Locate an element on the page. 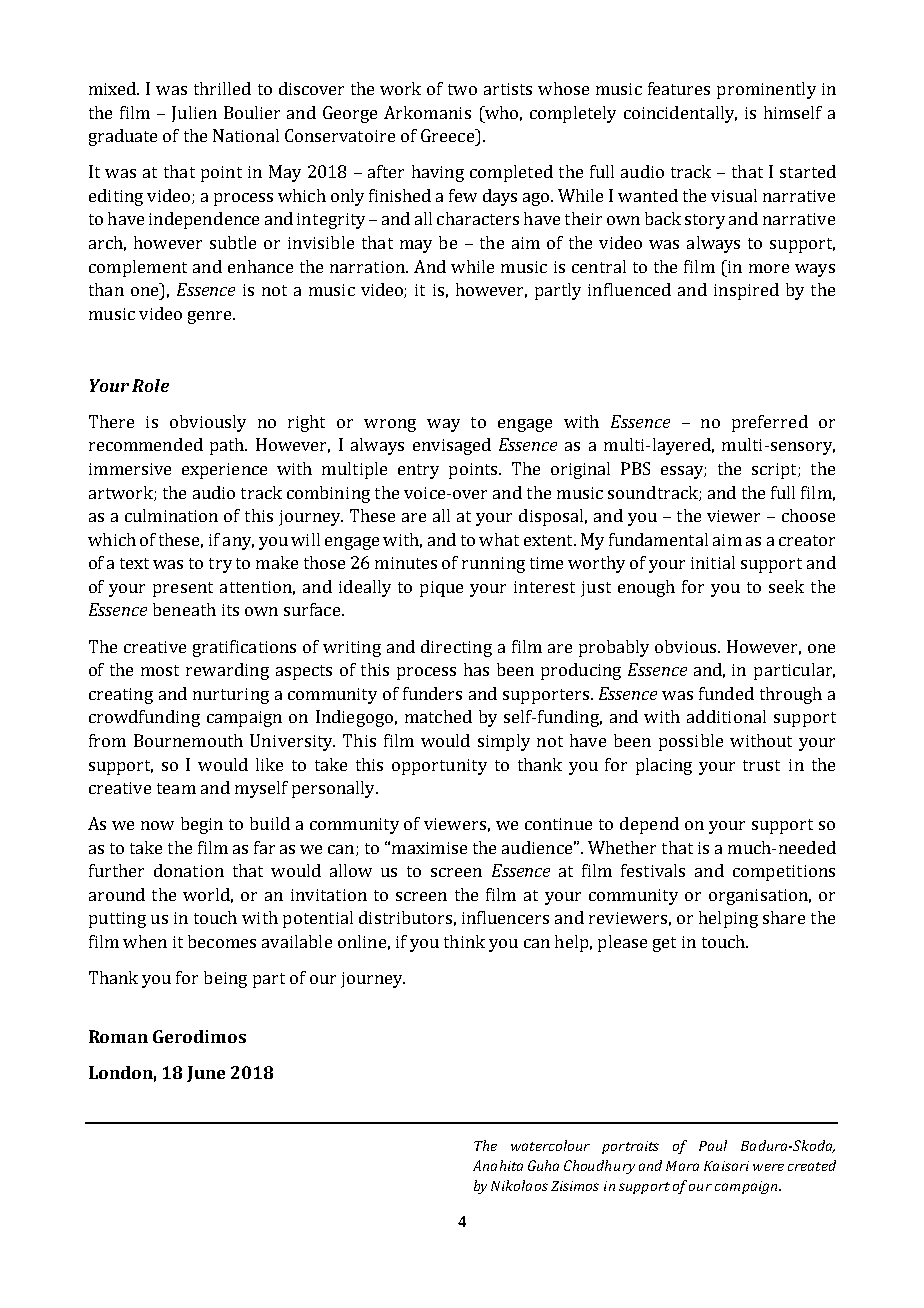 The width and height of the image is (924, 1308). preferred is located at coordinates (770, 423).
